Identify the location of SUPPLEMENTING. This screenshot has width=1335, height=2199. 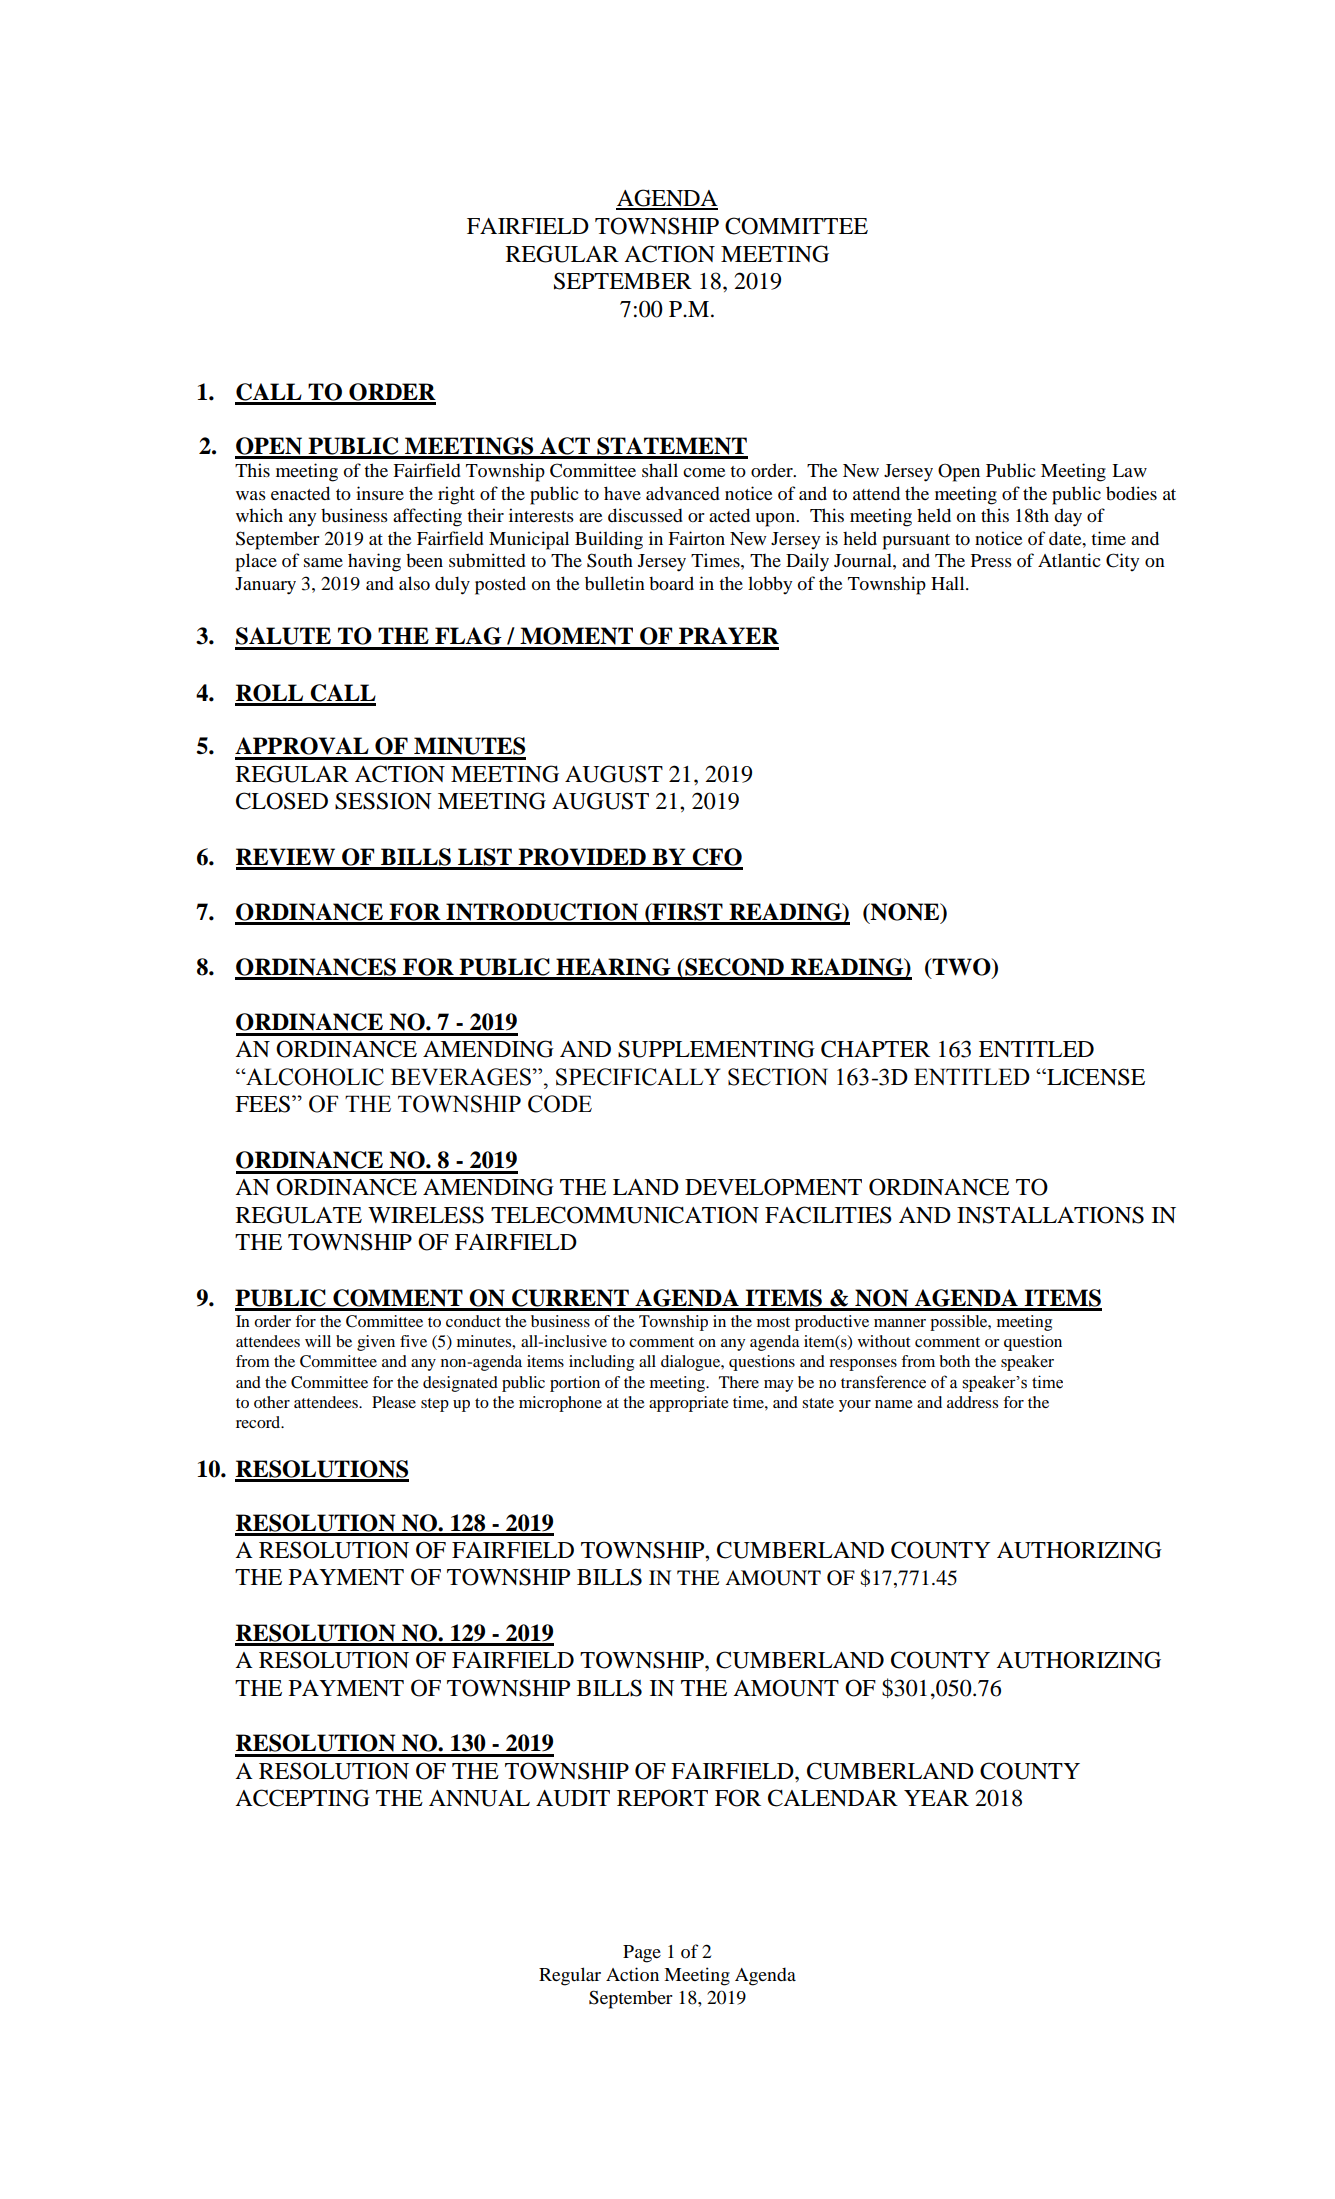
(716, 1049).
